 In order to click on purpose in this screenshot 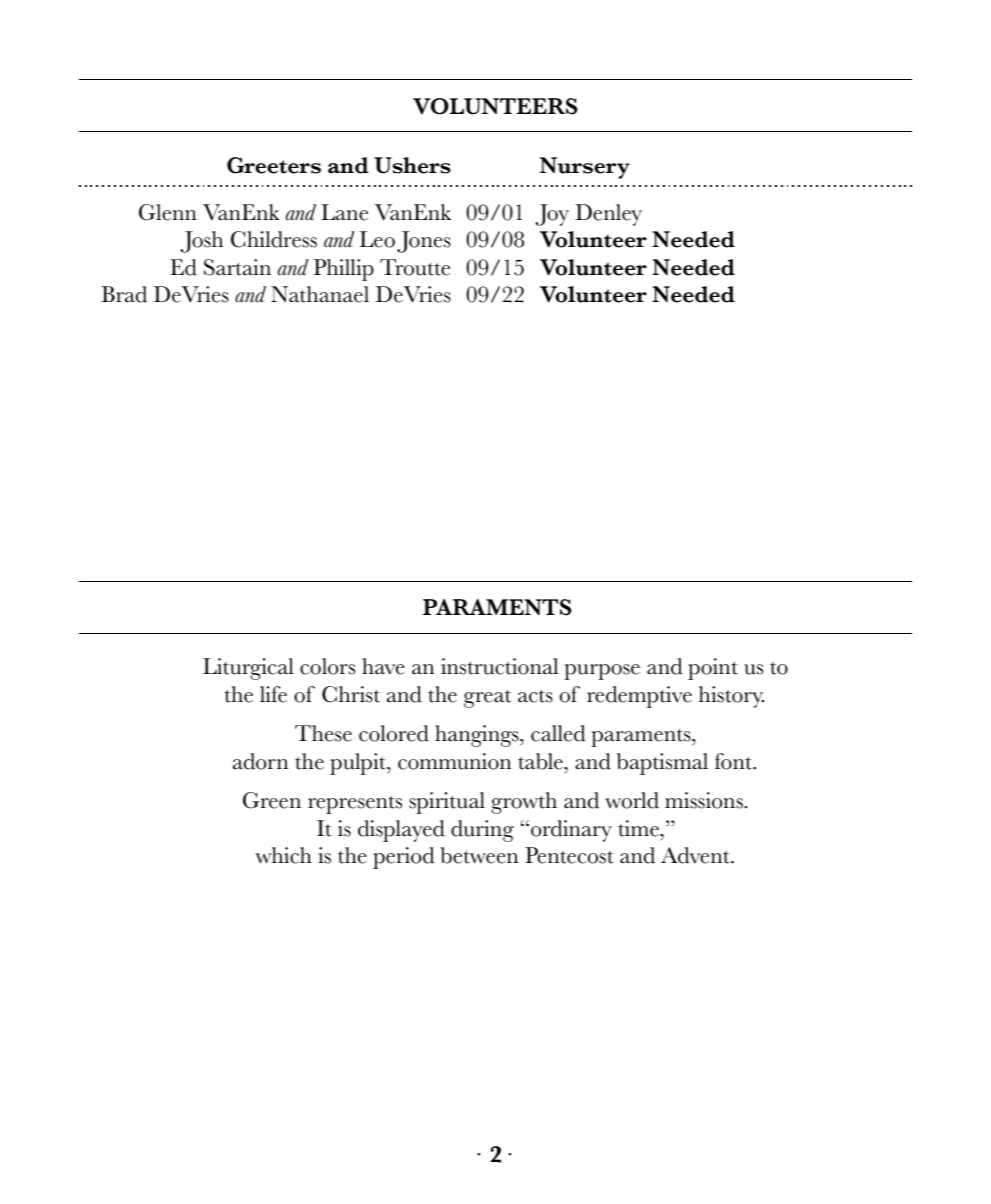, I will do `click(602, 672)`.
